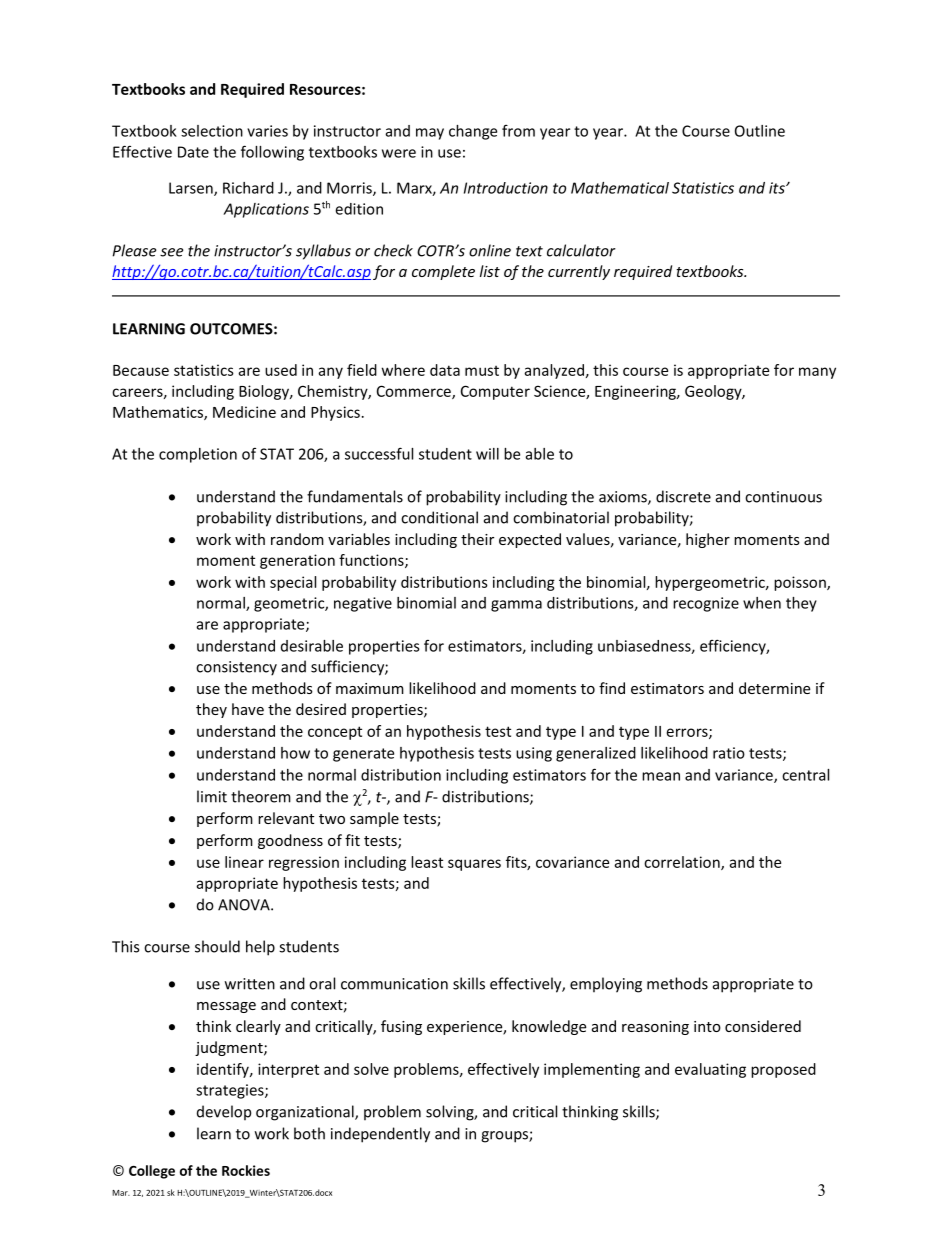 Image resolution: width=952 pixels, height=1233 pixels. I want to click on Mathematical, so click(620, 188).
